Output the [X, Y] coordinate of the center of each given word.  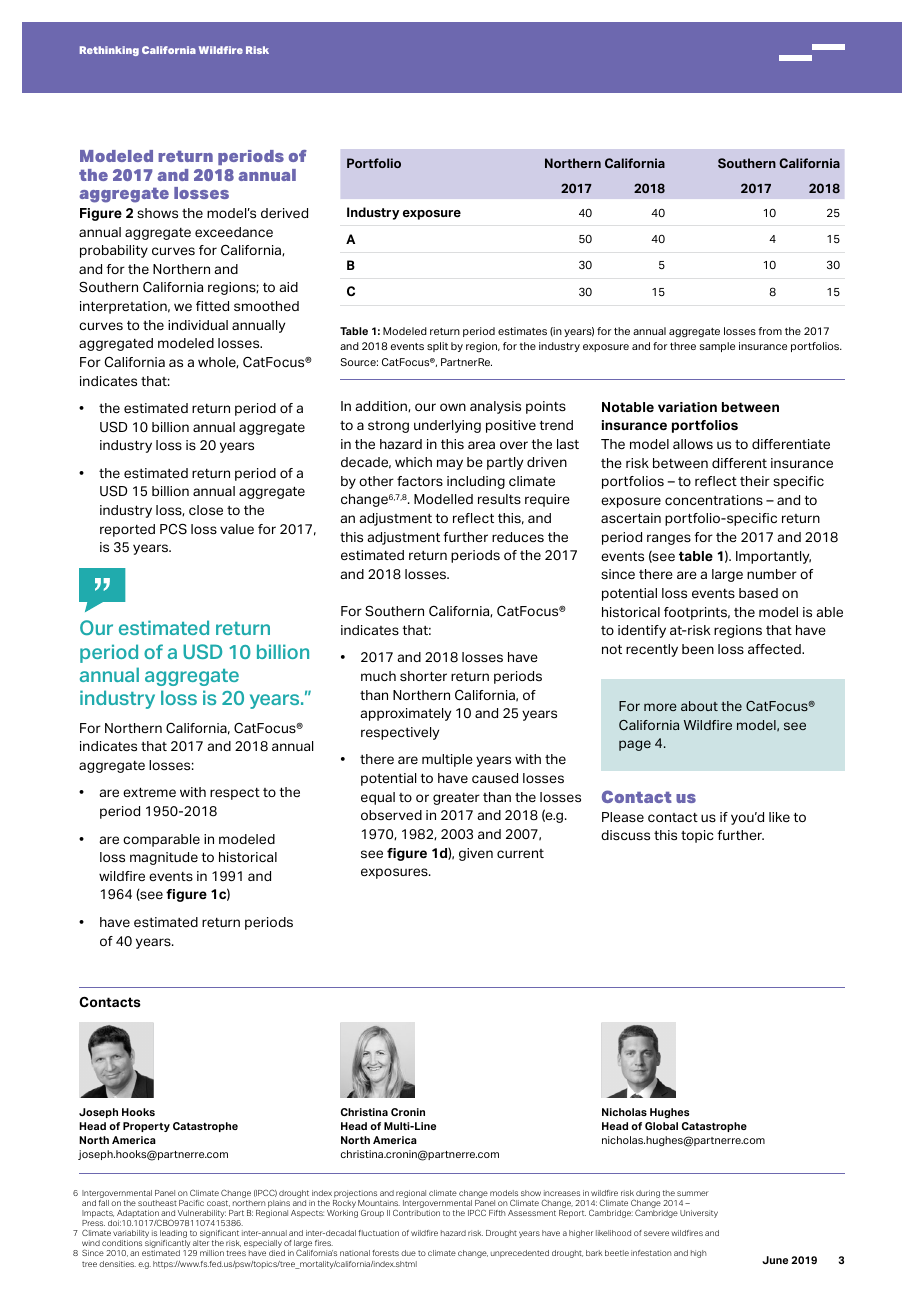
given [476, 854]
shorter [423, 676]
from [770, 331]
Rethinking [109, 51]
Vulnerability [201, 1215]
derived [284, 213]
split [437, 347]
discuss [625, 835]
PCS [173, 529]
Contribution [416, 1212]
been [698, 649]
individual [198, 325]
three [683, 346]
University [699, 1214]
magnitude [164, 858]
